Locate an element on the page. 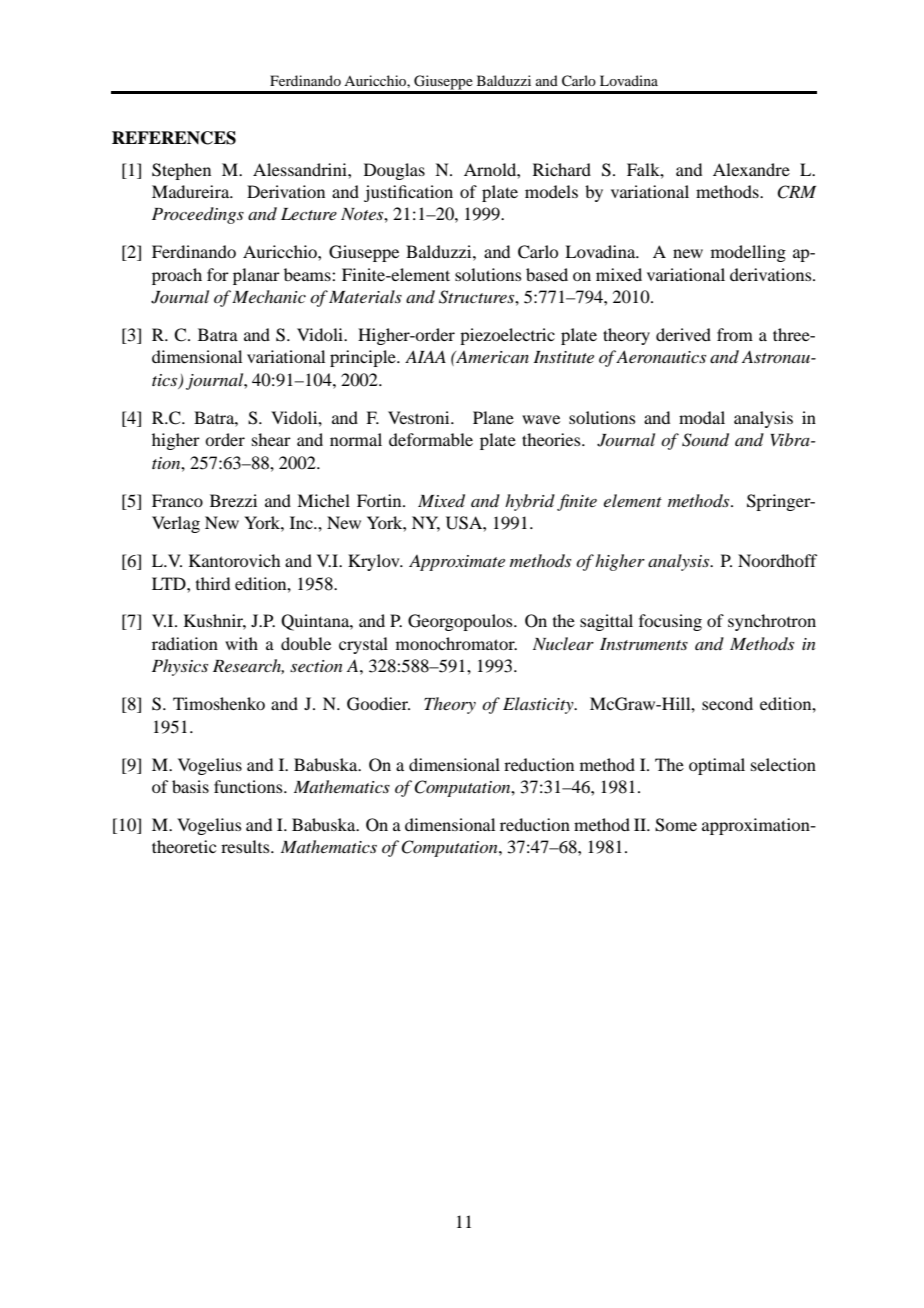 The width and height of the page is (924, 1308). Richard is located at coordinates (562, 169).
